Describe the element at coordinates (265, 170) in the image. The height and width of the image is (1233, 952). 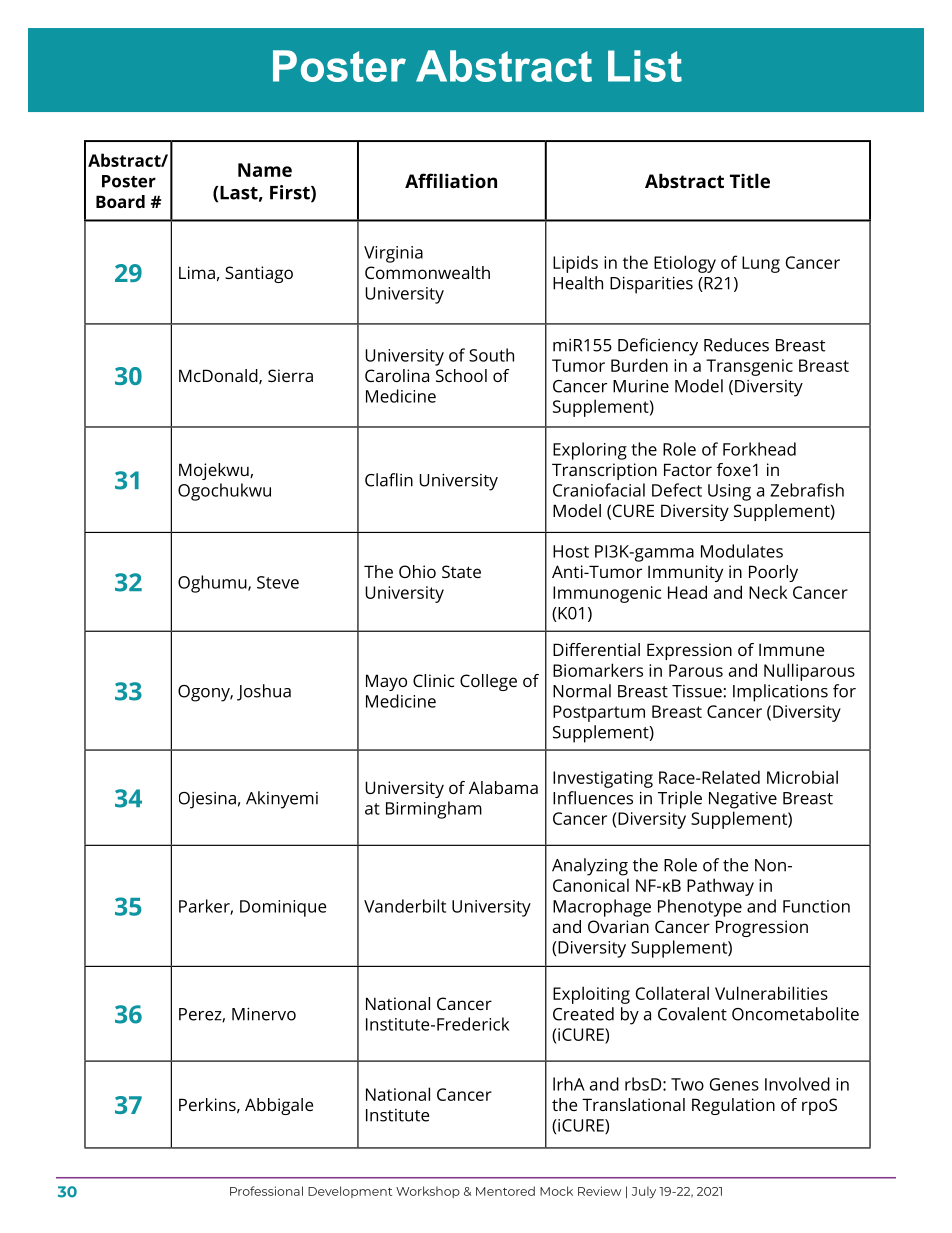
I see `Name` at that location.
